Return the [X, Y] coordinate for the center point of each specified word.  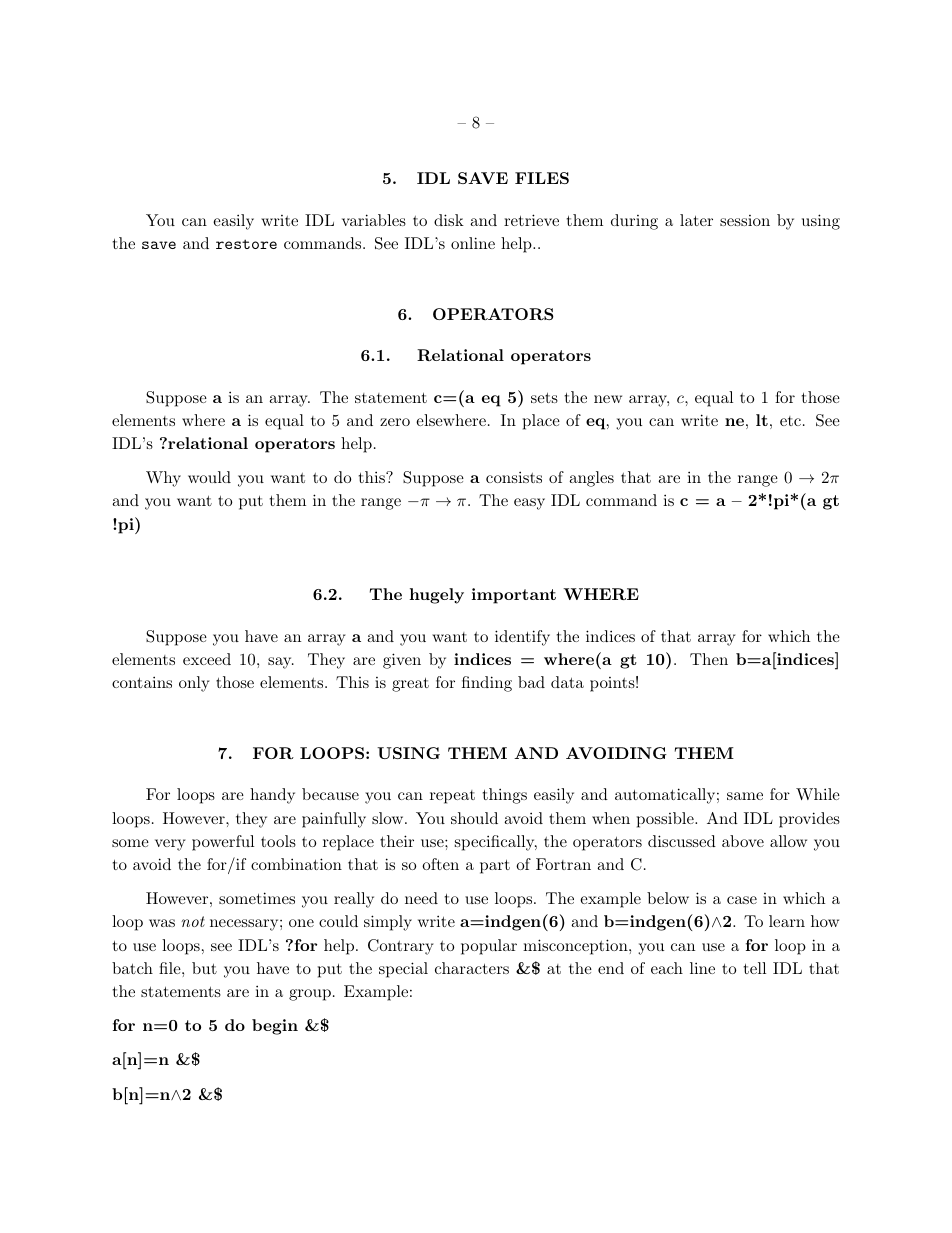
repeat [452, 797]
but [204, 968]
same [745, 796]
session [745, 220]
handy [272, 796]
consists [514, 477]
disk [449, 220]
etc [790, 421]
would [209, 477]
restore [246, 244]
